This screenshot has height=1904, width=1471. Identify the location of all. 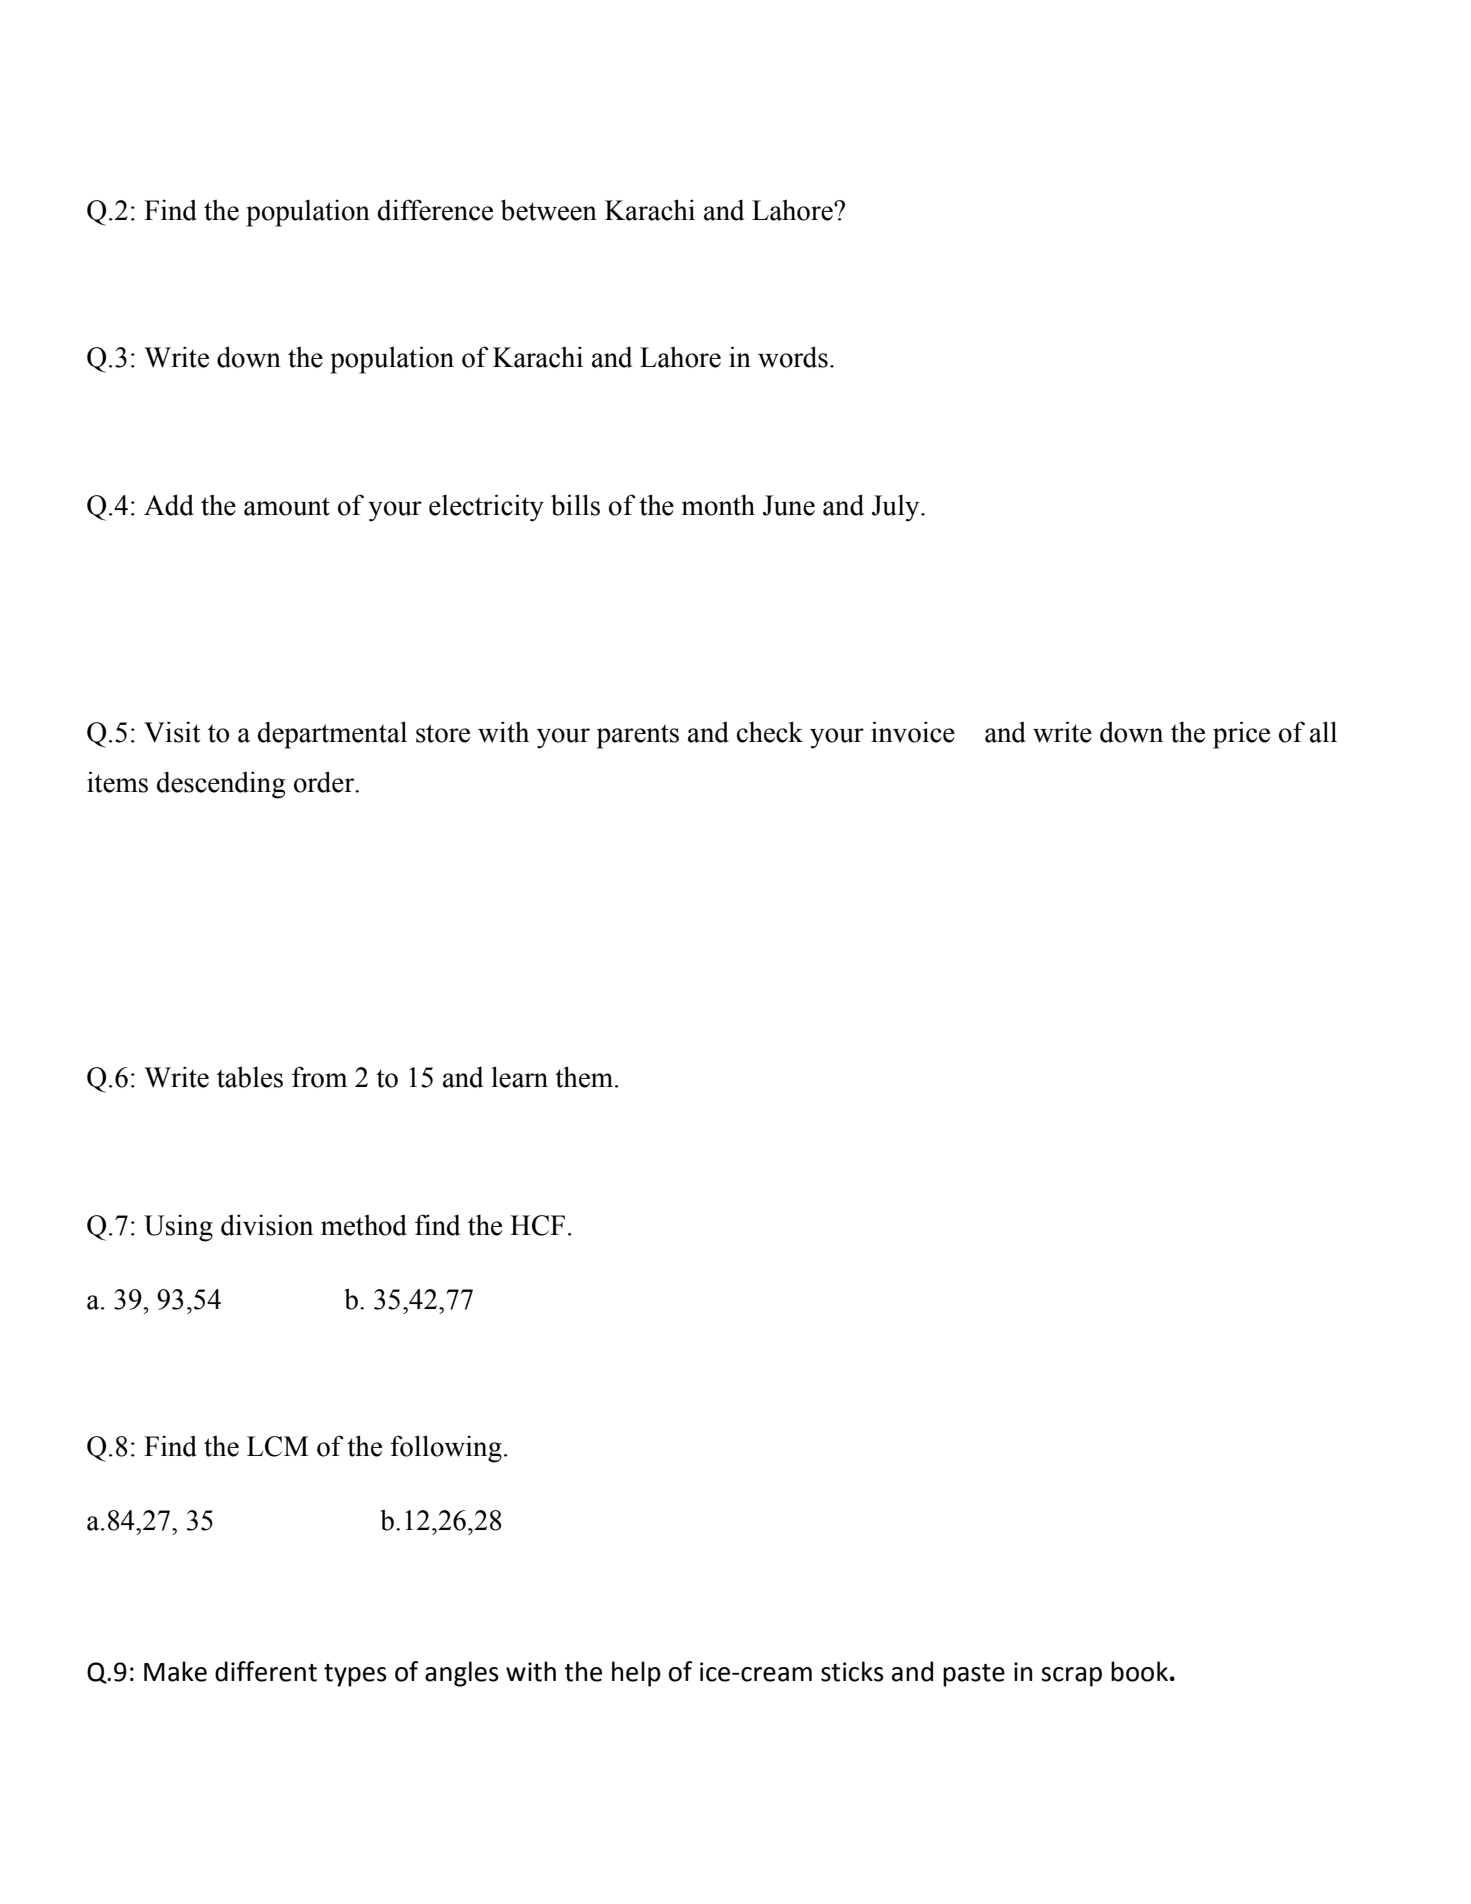
(1323, 732).
